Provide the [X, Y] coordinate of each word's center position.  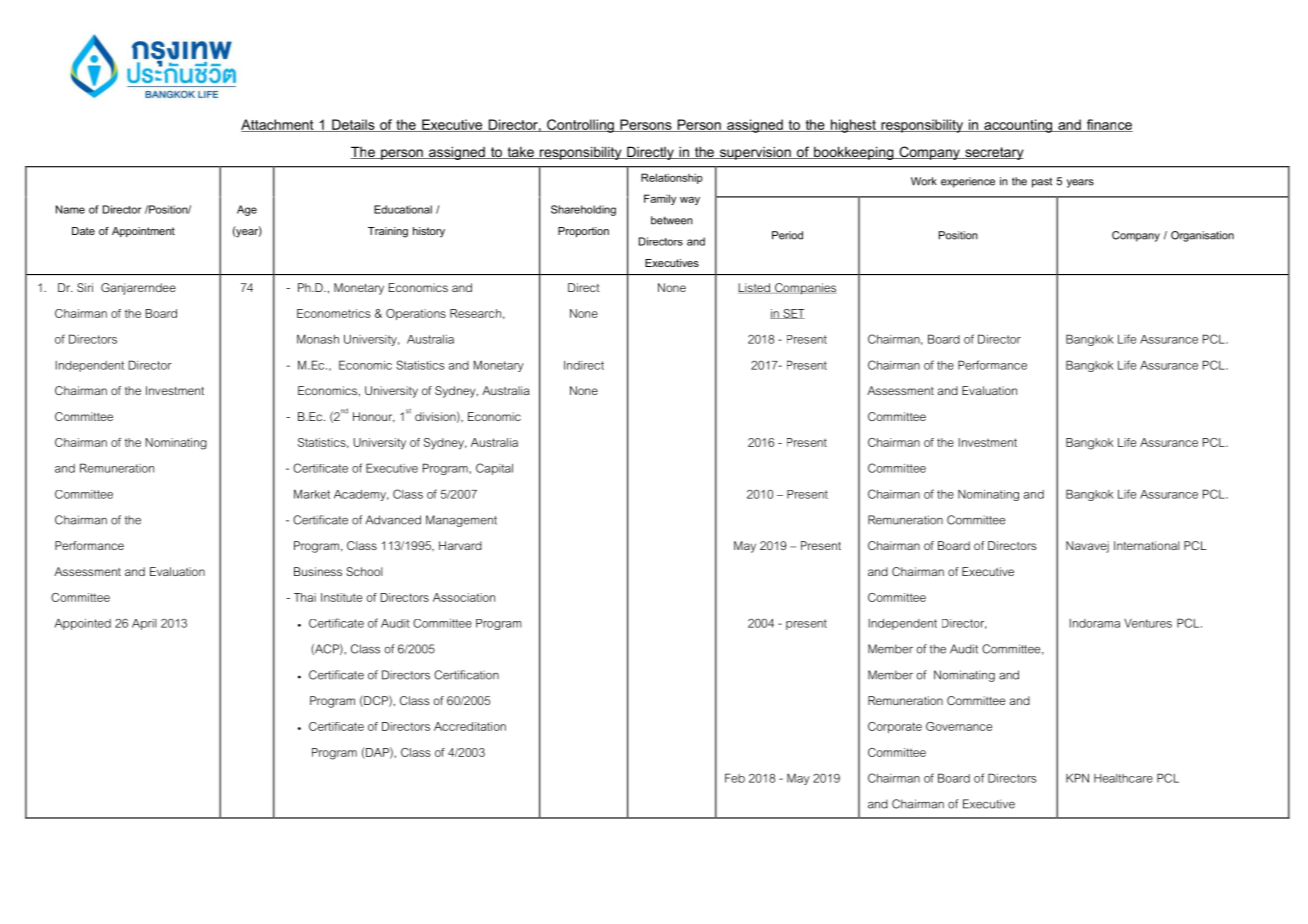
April [144, 624]
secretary [993, 153]
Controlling [580, 126]
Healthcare [1123, 778]
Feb [735, 778]
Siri [85, 287]
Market [312, 494]
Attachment [278, 125]
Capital [494, 469]
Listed [755, 288]
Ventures [1148, 623]
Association [464, 597]
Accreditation [470, 726]
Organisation [1202, 236]
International [1147, 545]
